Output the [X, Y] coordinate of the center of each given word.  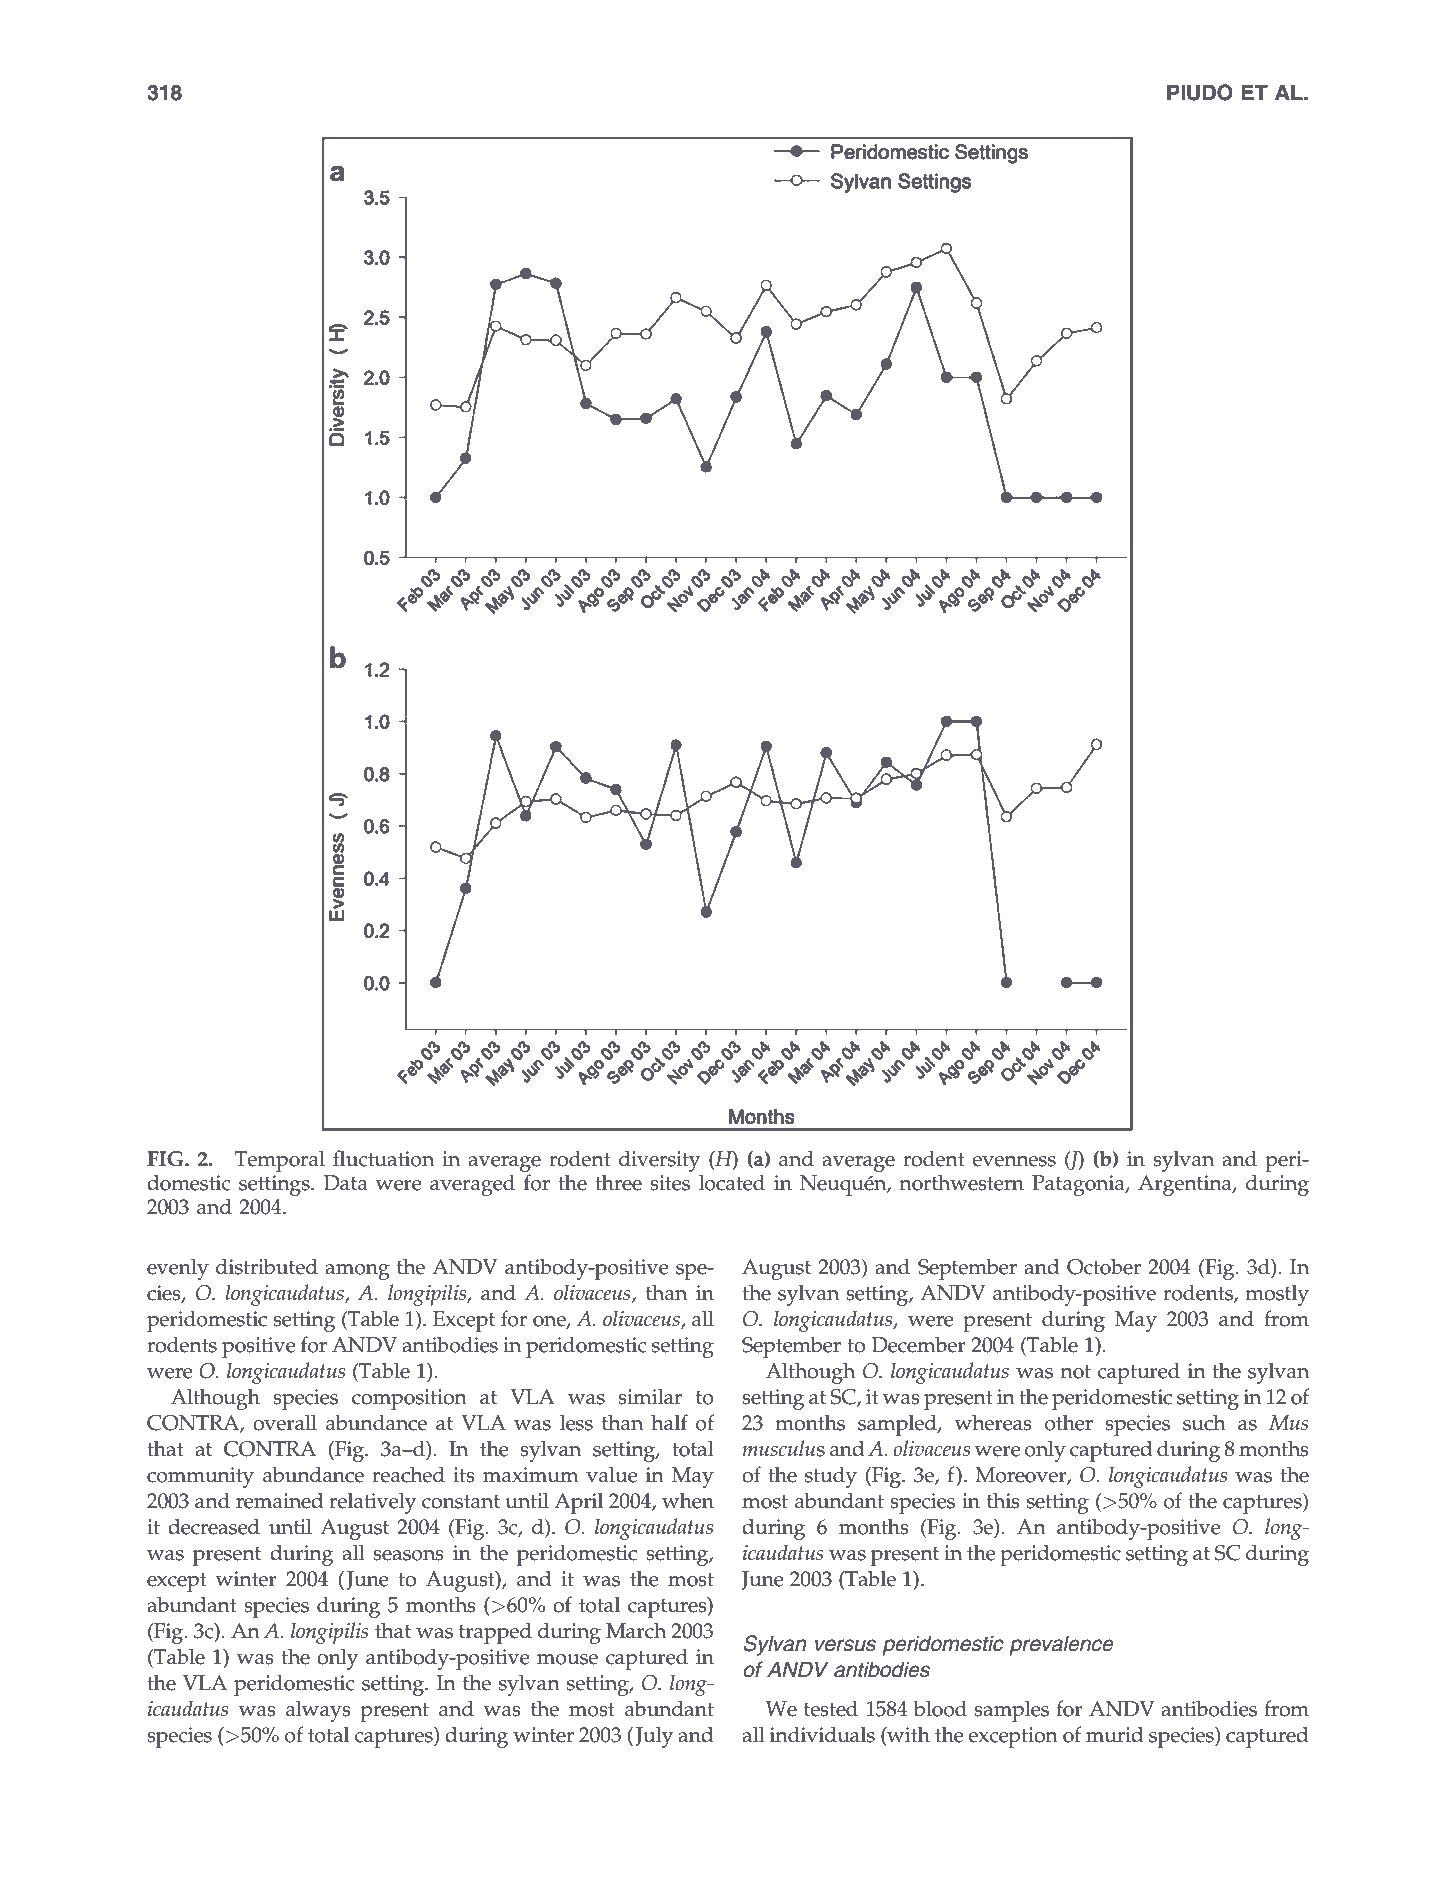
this [1003, 1500]
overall [285, 1422]
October [1104, 1266]
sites [670, 1183]
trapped [495, 1633]
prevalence [1061, 1645]
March [636, 1630]
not [1075, 1372]
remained [280, 1500]
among [357, 1272]
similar [650, 1396]
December [919, 1344]
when [688, 1500]
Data [346, 1183]
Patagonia [1079, 1185]
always [318, 1711]
